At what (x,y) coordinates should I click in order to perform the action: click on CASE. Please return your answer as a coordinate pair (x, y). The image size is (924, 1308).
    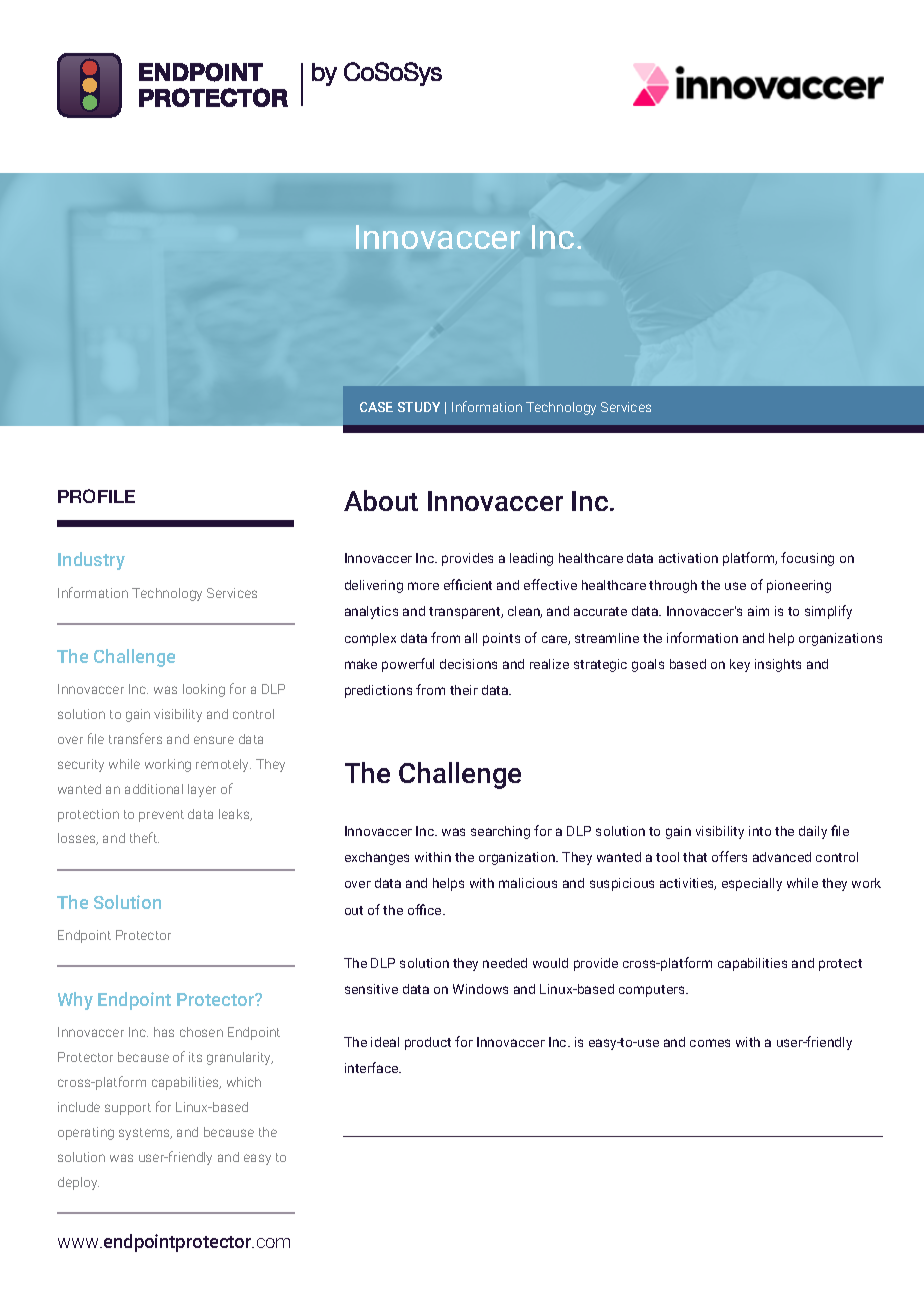
    Looking at the image, I should click on (376, 407).
